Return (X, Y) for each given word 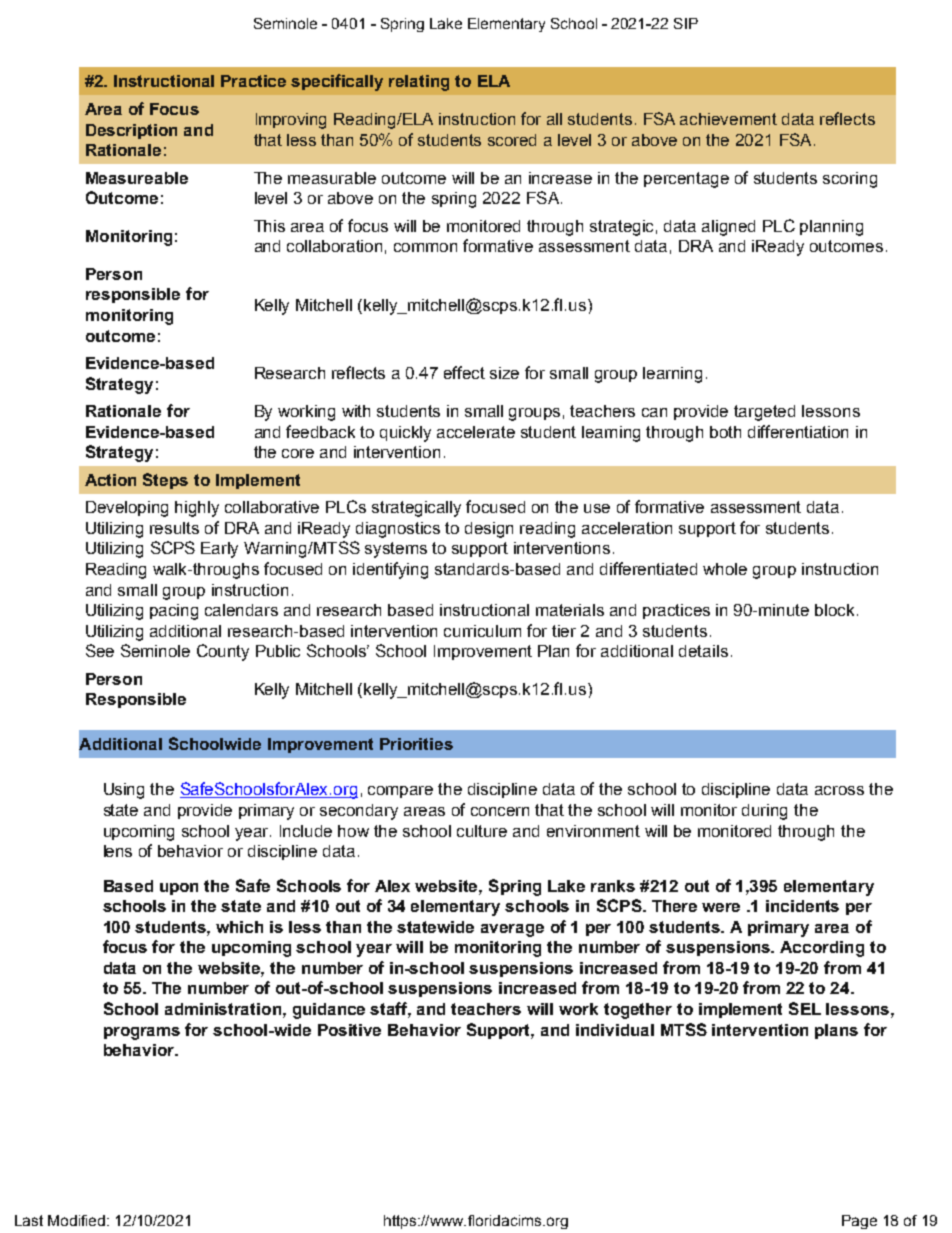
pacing (174, 612)
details (703, 651)
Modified (78, 1220)
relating (419, 83)
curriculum (482, 631)
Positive (349, 1030)
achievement (728, 119)
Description (131, 131)
